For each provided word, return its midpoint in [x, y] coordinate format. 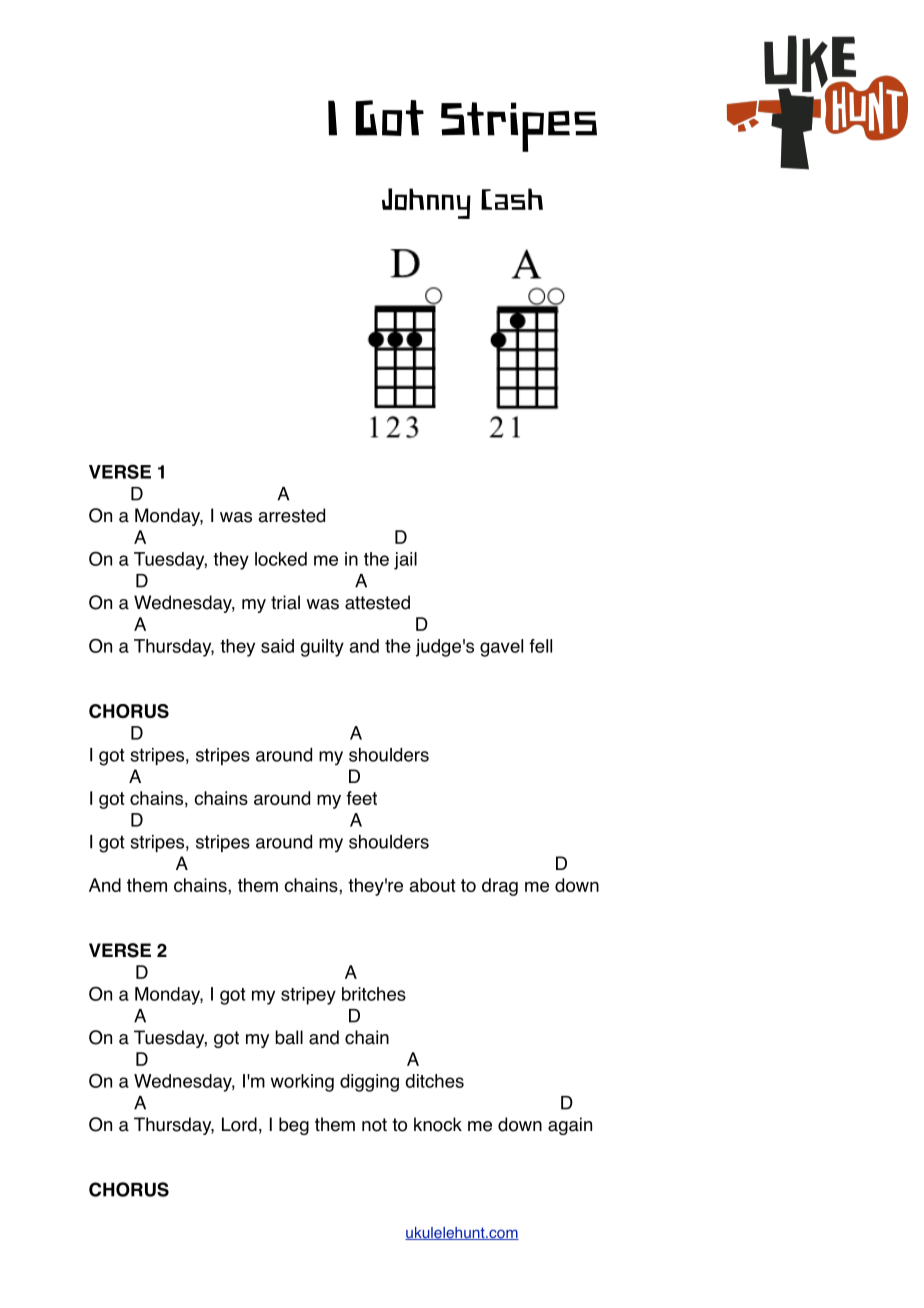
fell [540, 646]
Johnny [426, 203]
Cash [512, 199]
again [570, 1126]
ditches [434, 1081]
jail [405, 561]
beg [294, 1126]
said [277, 646]
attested [377, 602]
